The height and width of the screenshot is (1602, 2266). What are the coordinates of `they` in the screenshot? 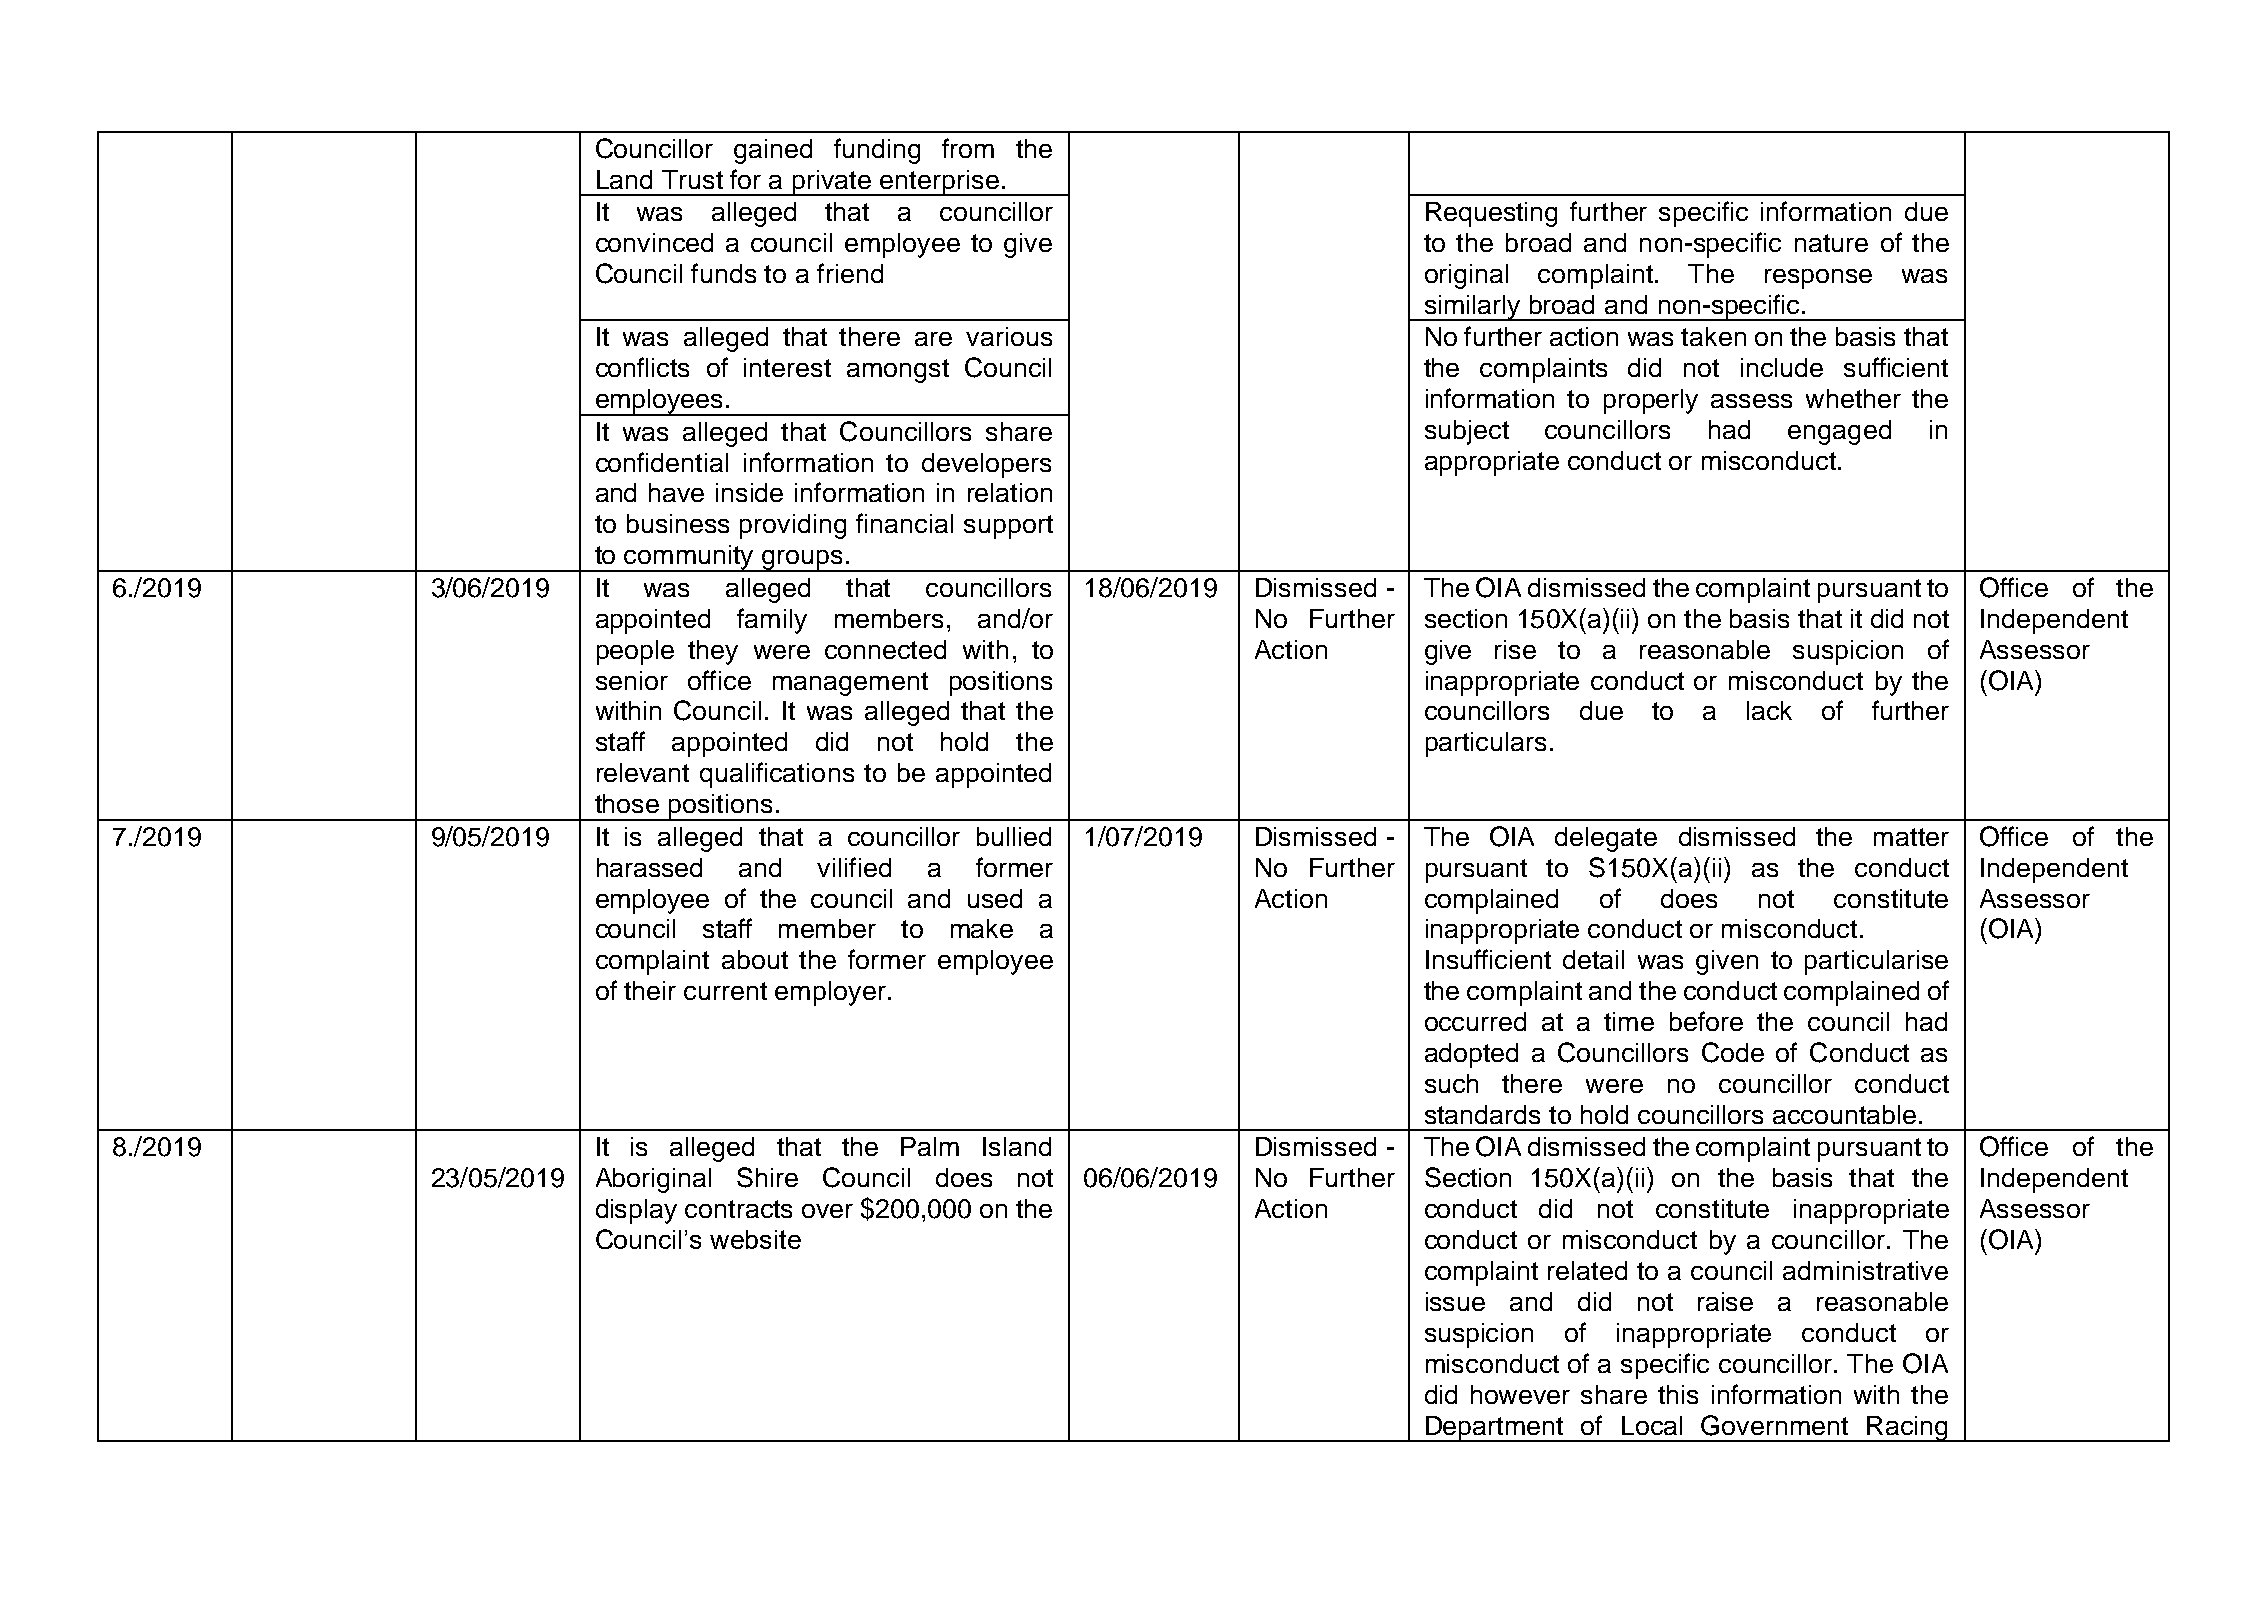 It's located at (713, 652).
